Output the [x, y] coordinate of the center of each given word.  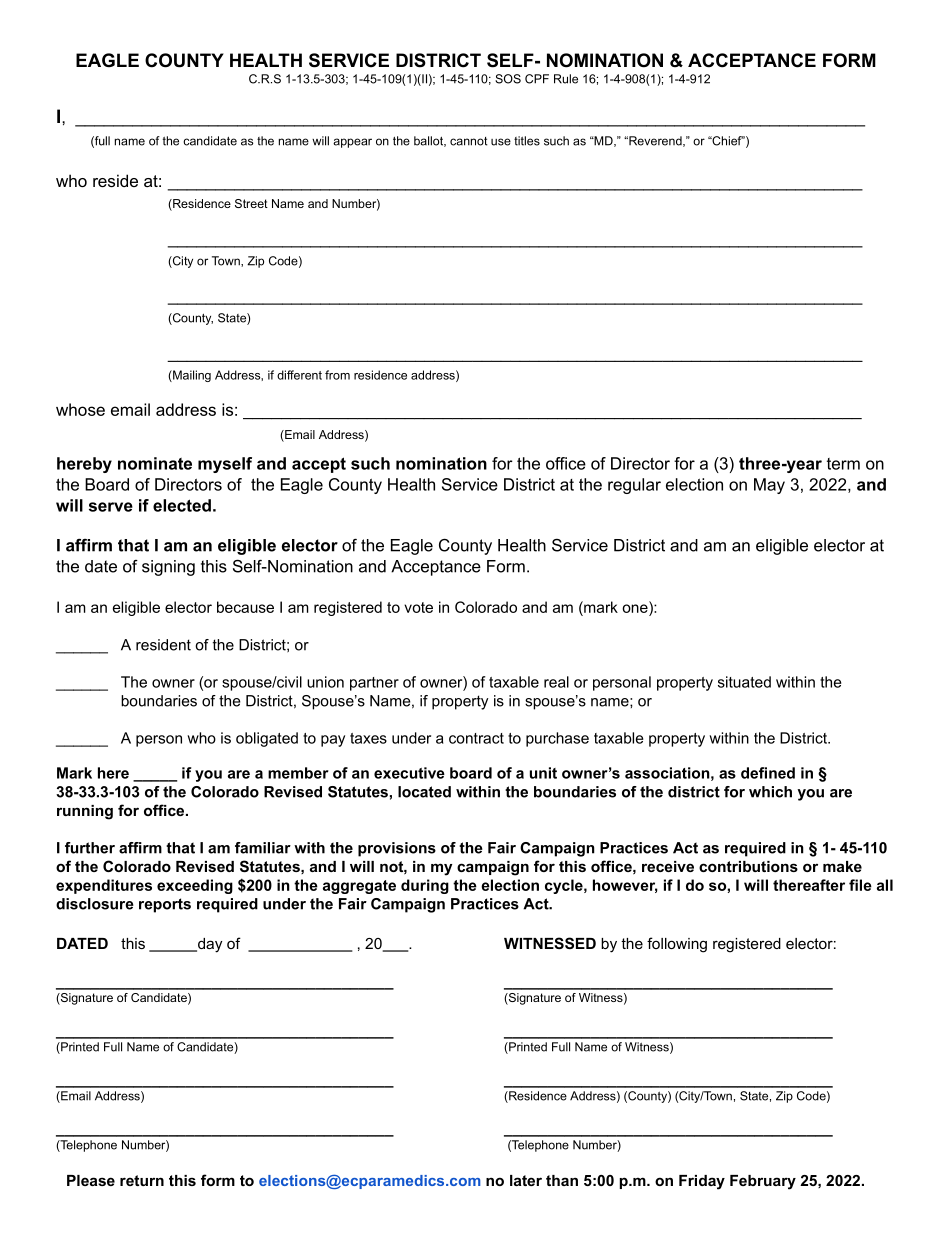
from [337, 375]
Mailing [191, 376]
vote [418, 607]
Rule [566, 79]
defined [768, 773]
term [843, 464]
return [142, 1180]
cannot [468, 141]
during [425, 886]
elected [182, 505]
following [677, 945]
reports [165, 905]
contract [476, 738]
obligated [267, 739]
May [769, 486]
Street [251, 203]
